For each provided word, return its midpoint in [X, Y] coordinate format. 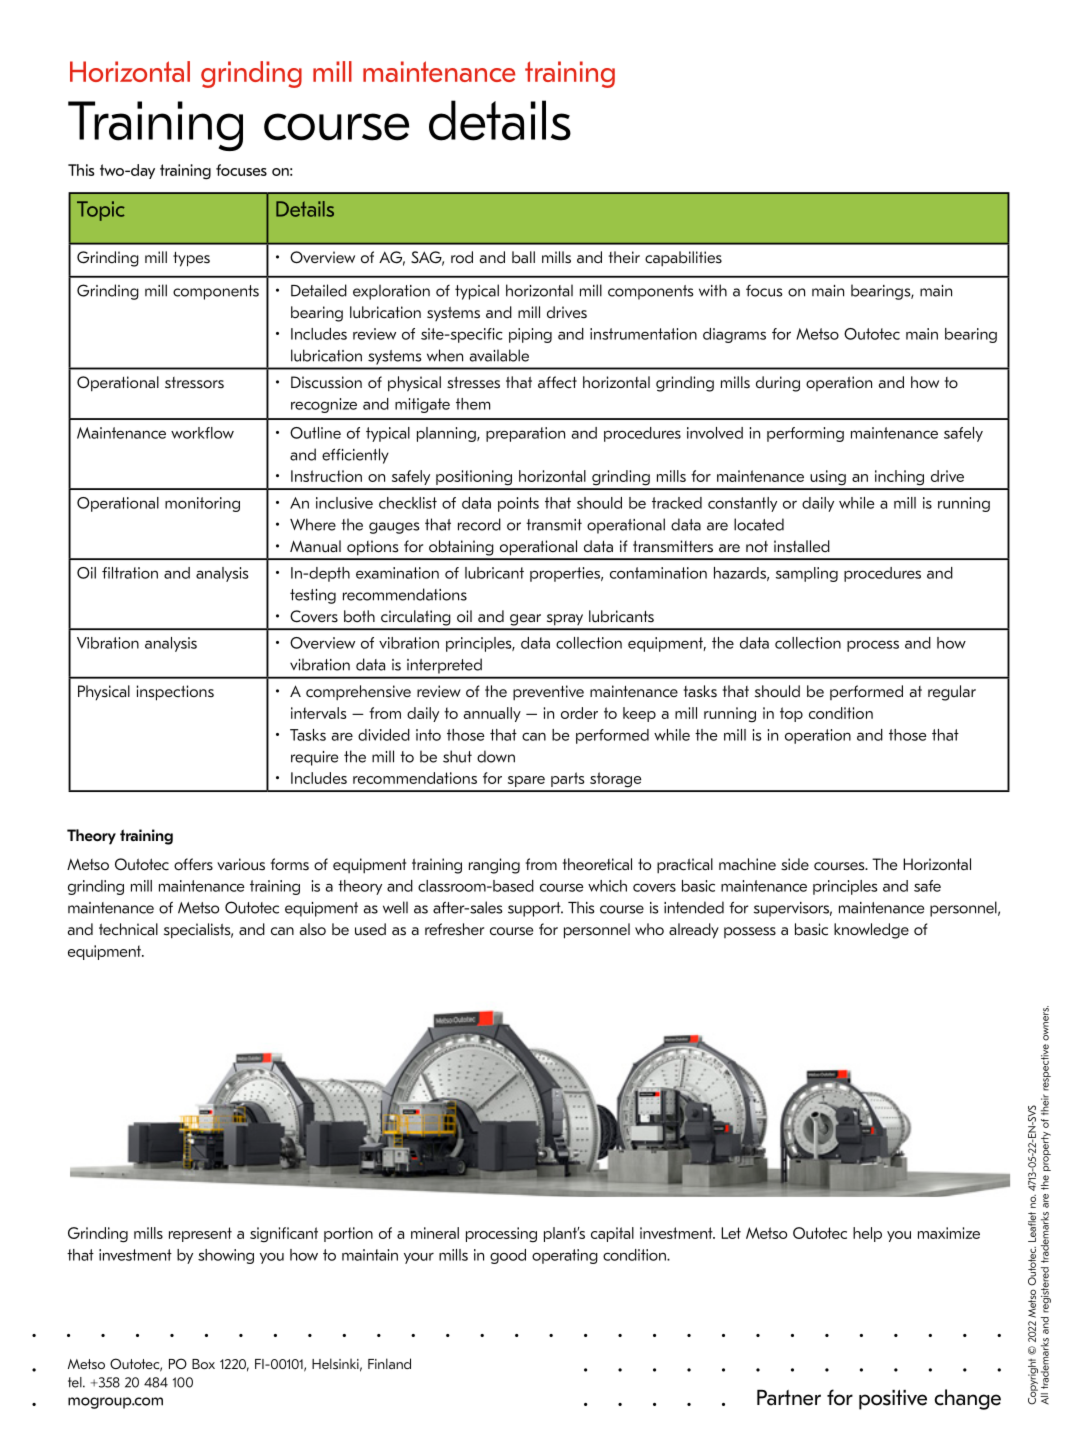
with [713, 290]
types [191, 259]
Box [203, 1364]
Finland [389, 1363]
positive [893, 1400]
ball [523, 257]
